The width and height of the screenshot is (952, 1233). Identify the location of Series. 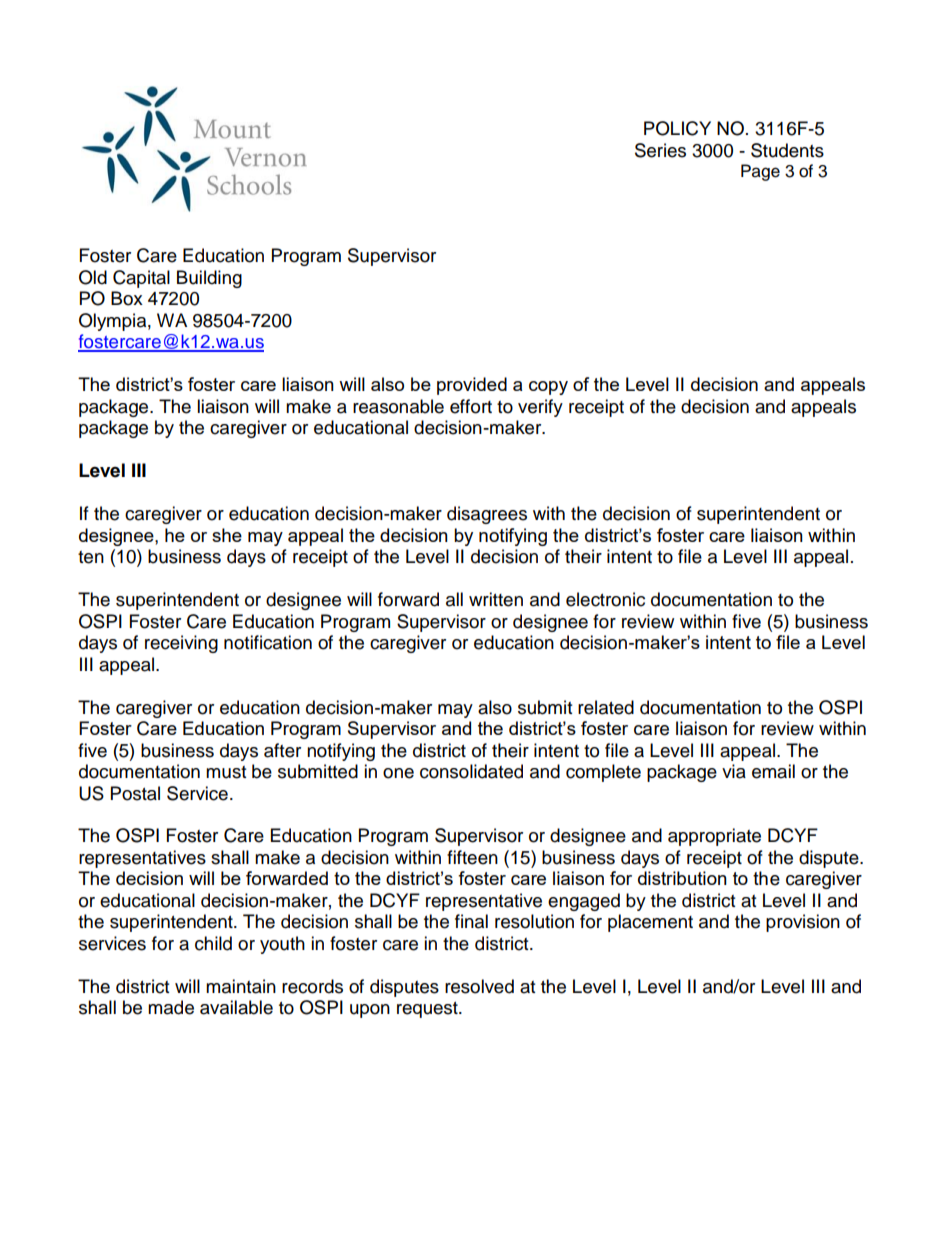
(660, 150).
